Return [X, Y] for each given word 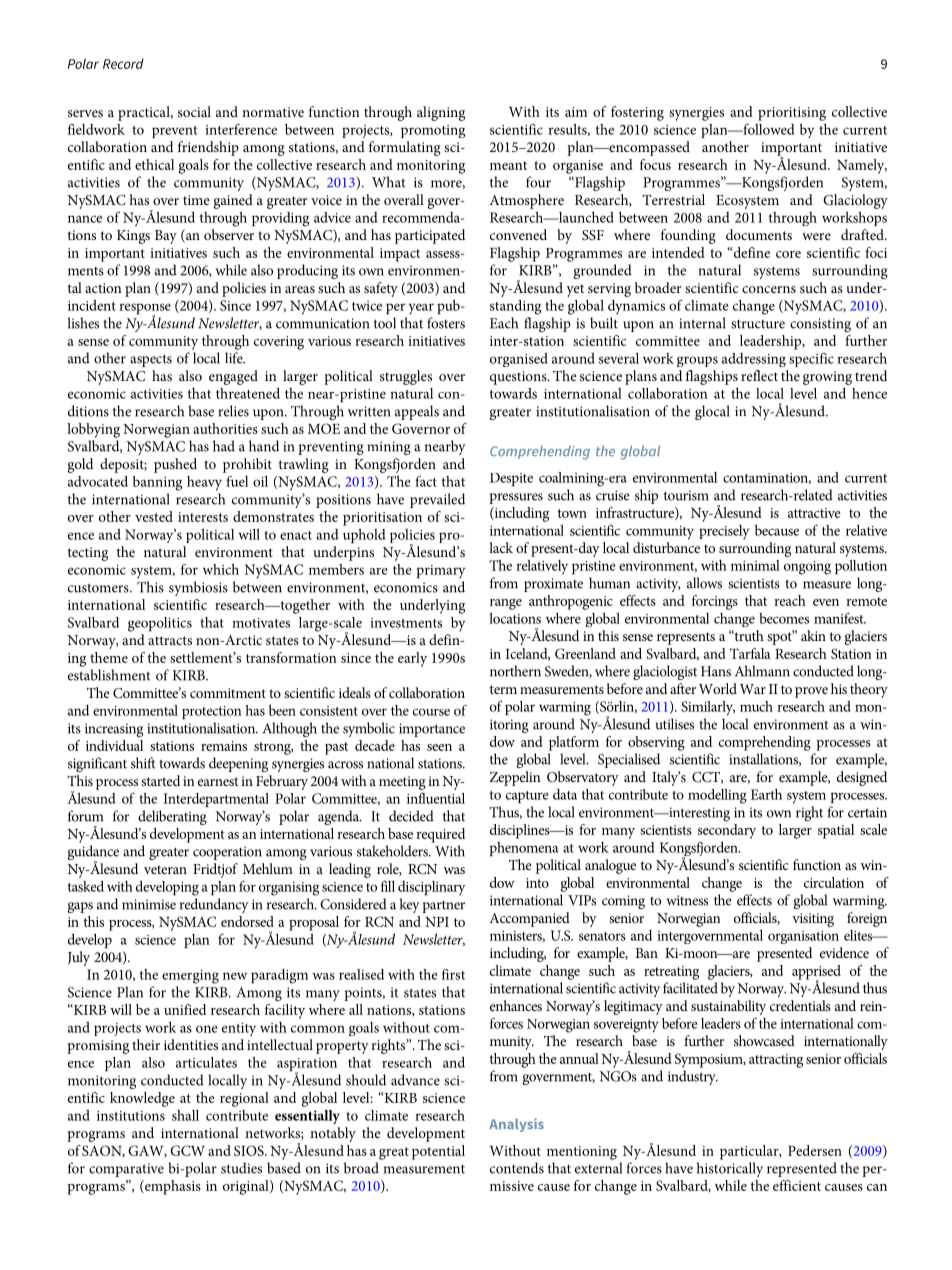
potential [438, 1152]
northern [515, 671]
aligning [441, 113]
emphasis [172, 1187]
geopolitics [160, 624]
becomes [784, 618]
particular [750, 1152]
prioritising [792, 114]
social [194, 111]
